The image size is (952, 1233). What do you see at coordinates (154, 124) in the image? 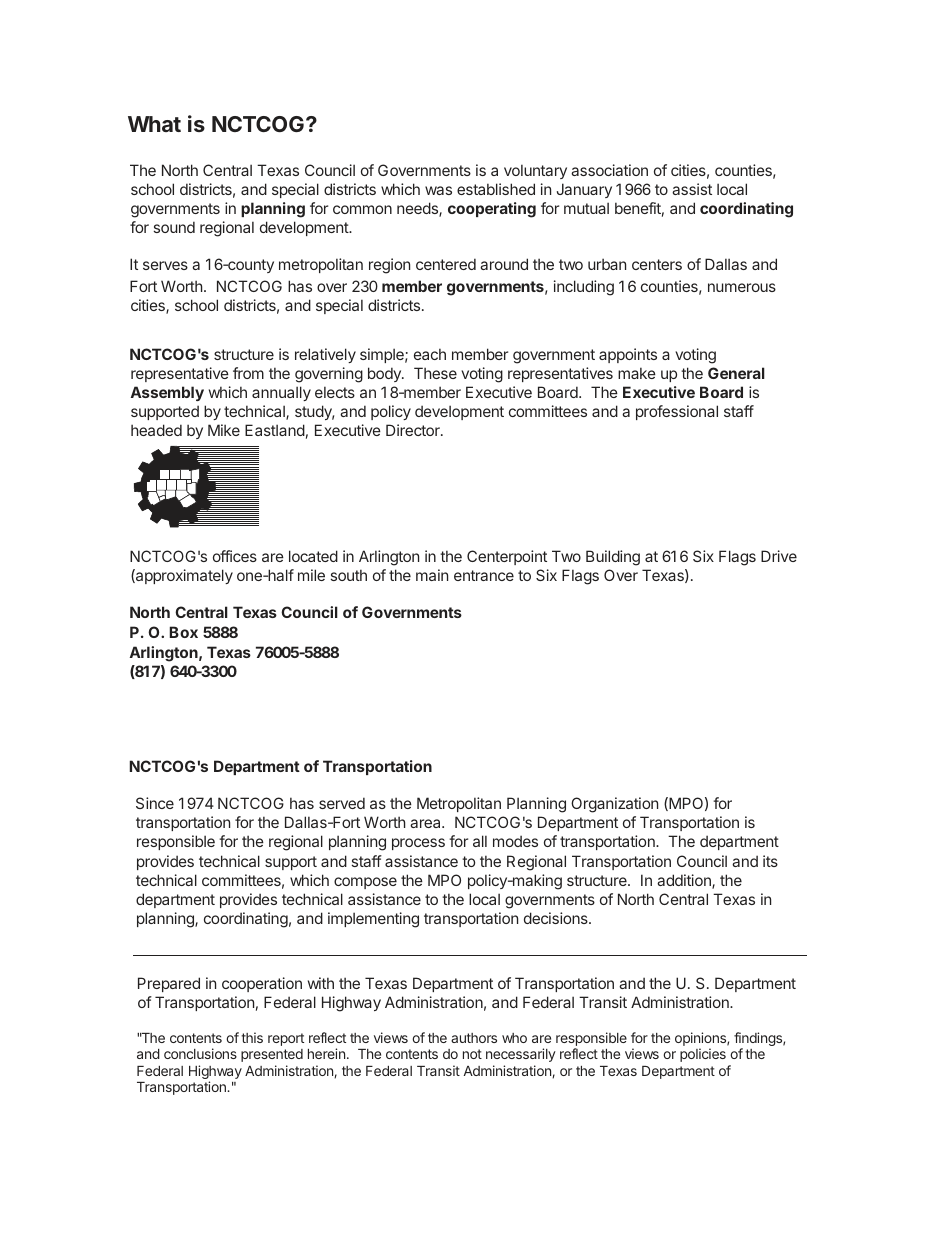
I see `What` at bounding box center [154, 124].
